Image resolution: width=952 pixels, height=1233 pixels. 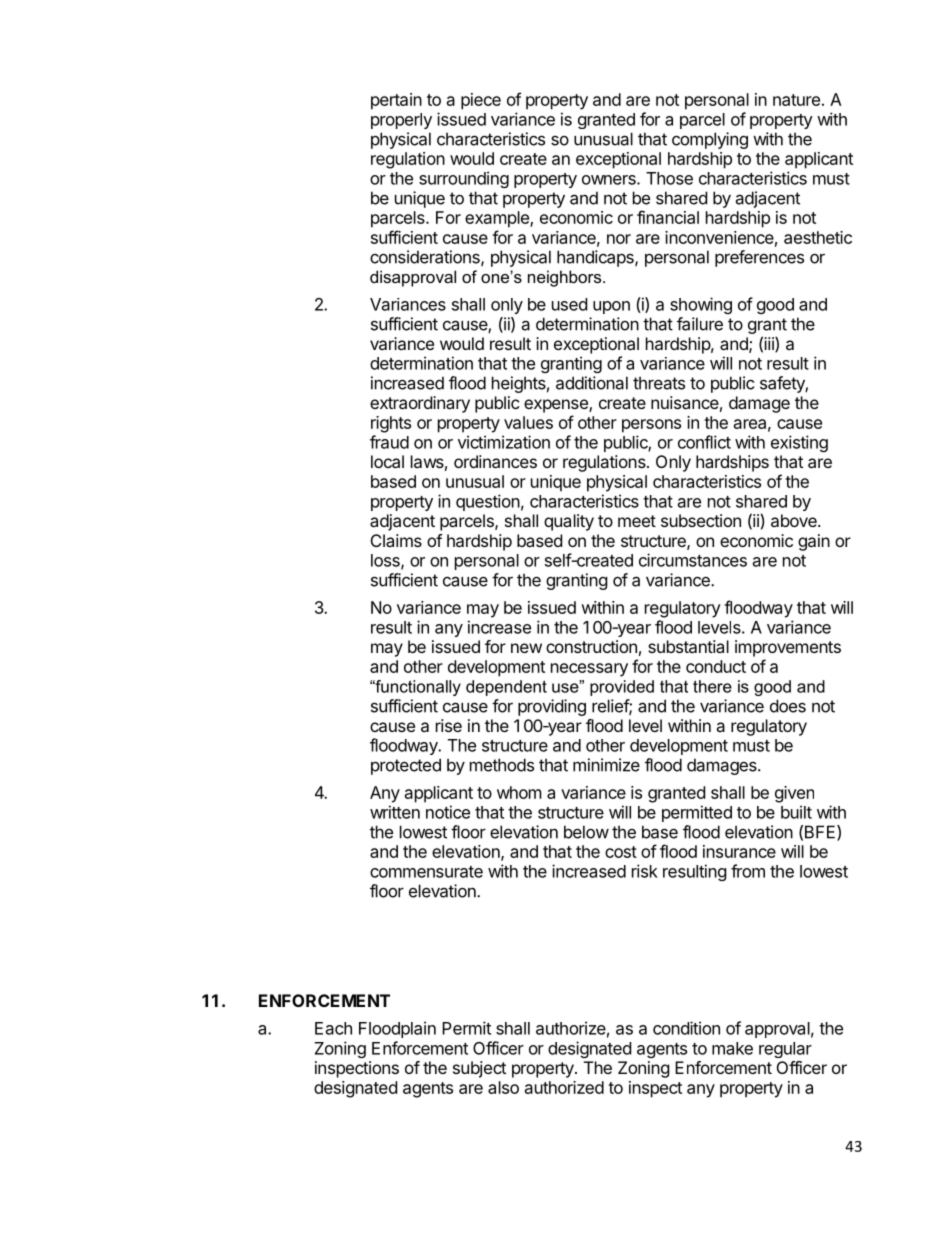 What do you see at coordinates (788, 648) in the screenshot?
I see `improvements` at bounding box center [788, 648].
